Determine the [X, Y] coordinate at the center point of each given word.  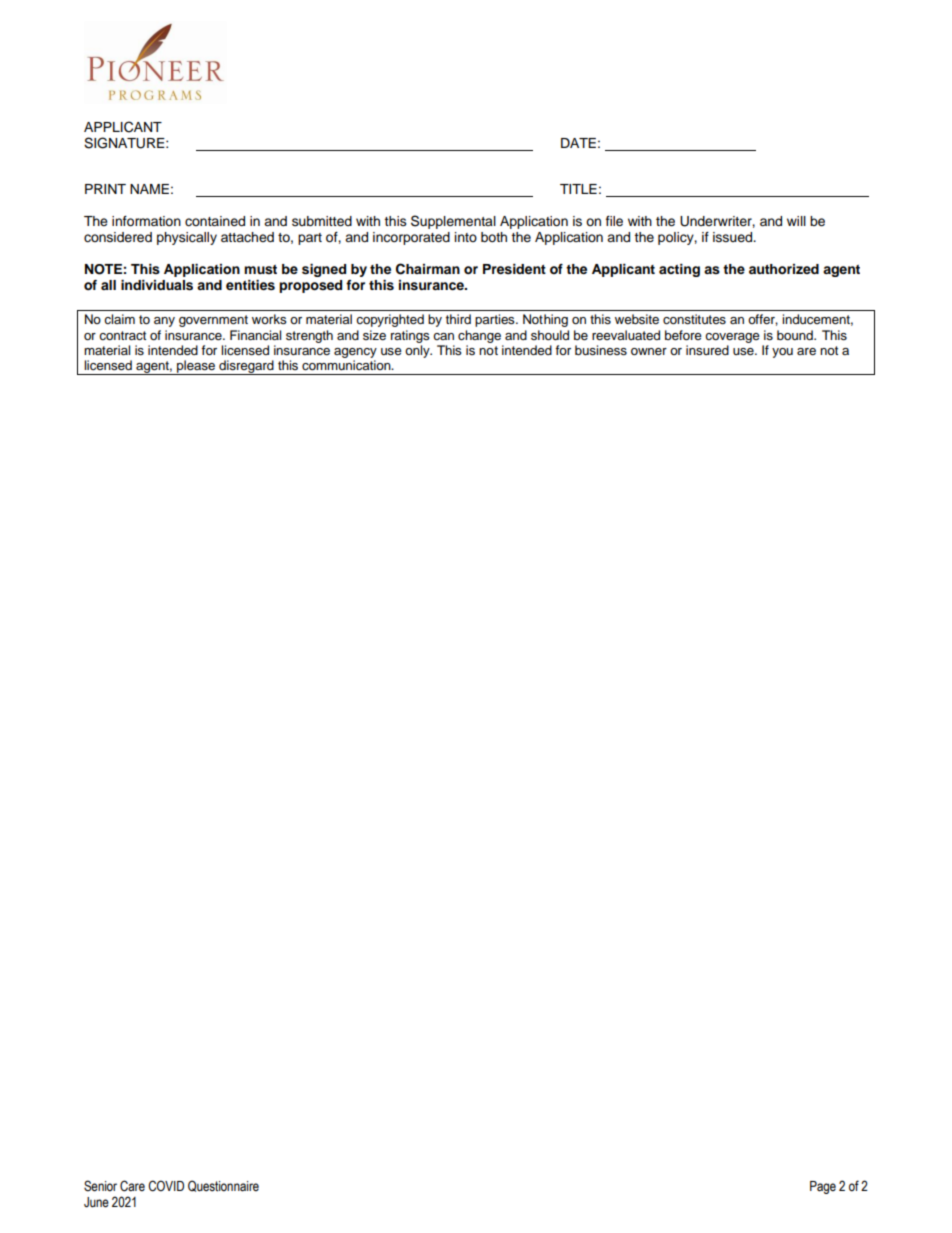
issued [734, 237]
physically [187, 238]
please [196, 367]
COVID [166, 1186]
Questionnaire [223, 1186]
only [418, 351]
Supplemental [453, 222]
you [782, 353]
